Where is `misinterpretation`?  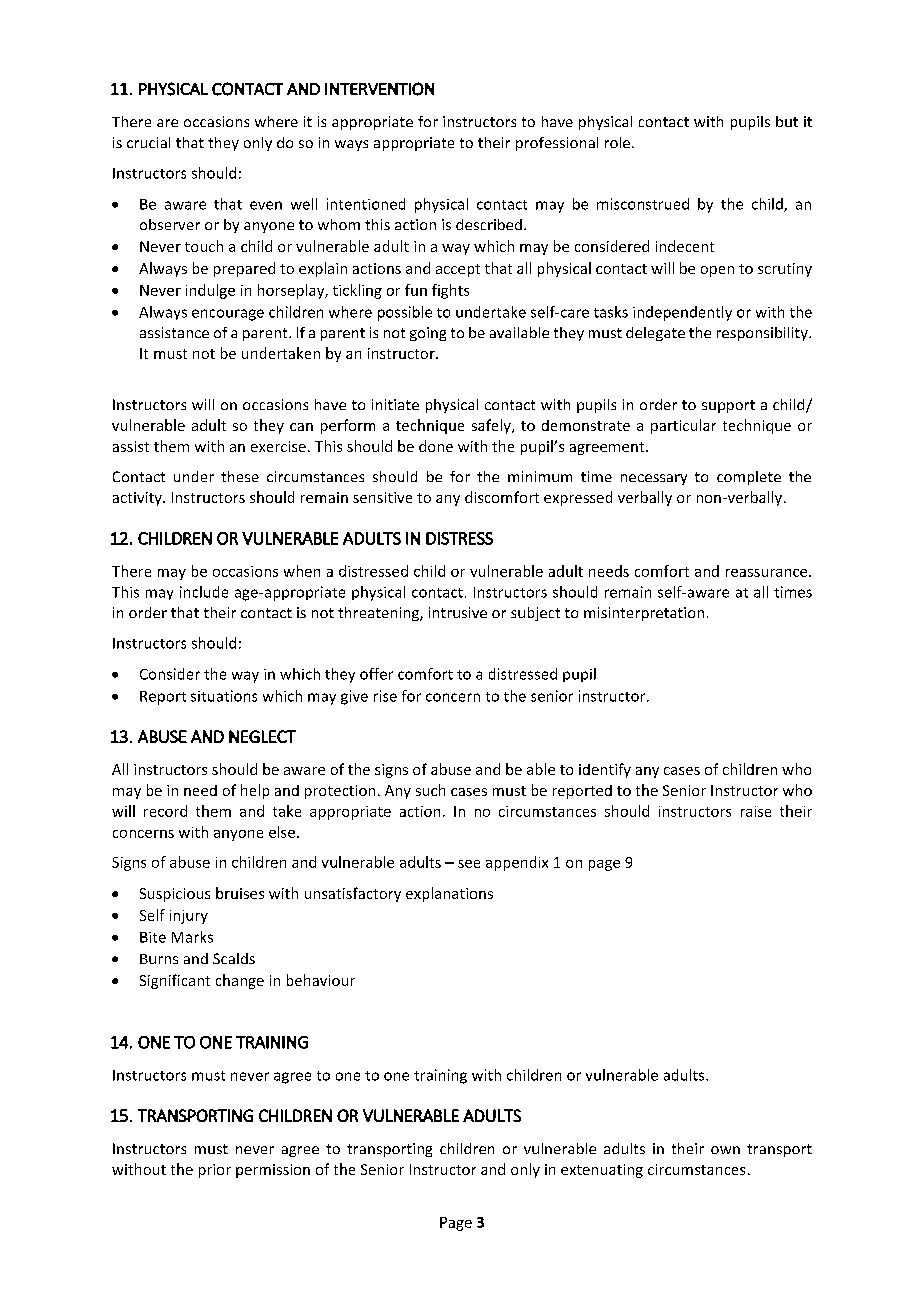 misinterpretation is located at coordinates (644, 614).
